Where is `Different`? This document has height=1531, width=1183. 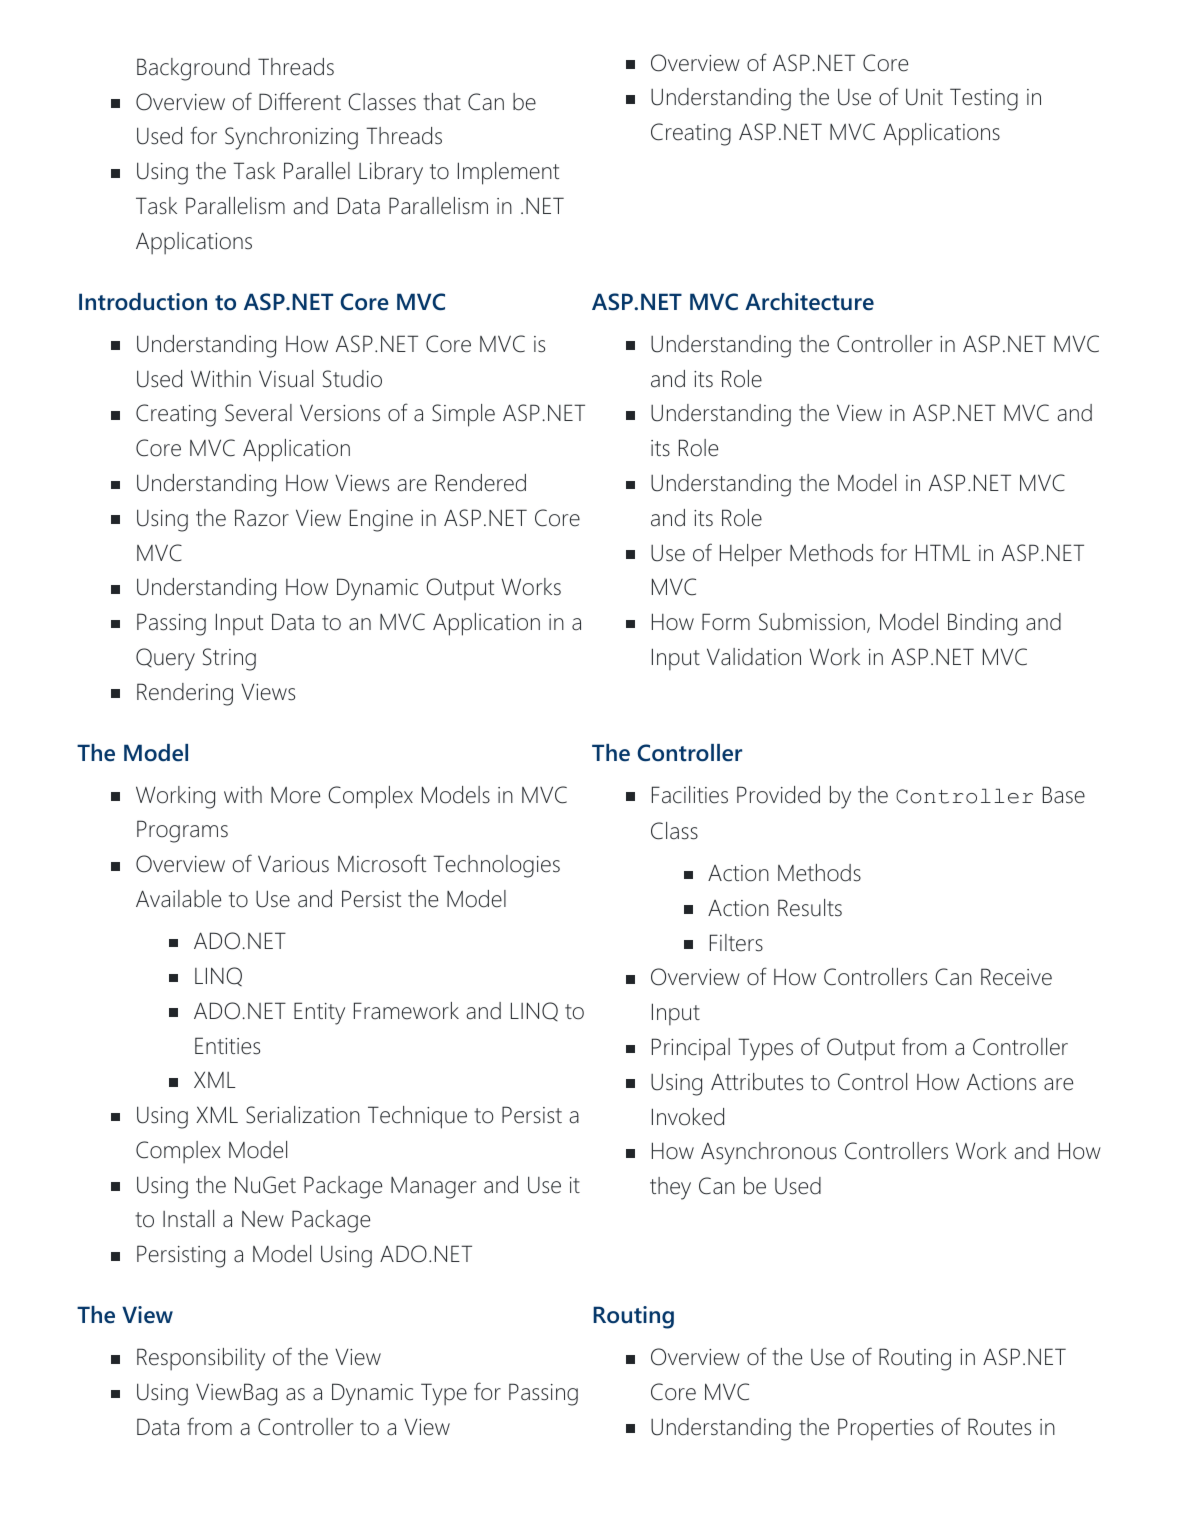 Different is located at coordinates (300, 101).
